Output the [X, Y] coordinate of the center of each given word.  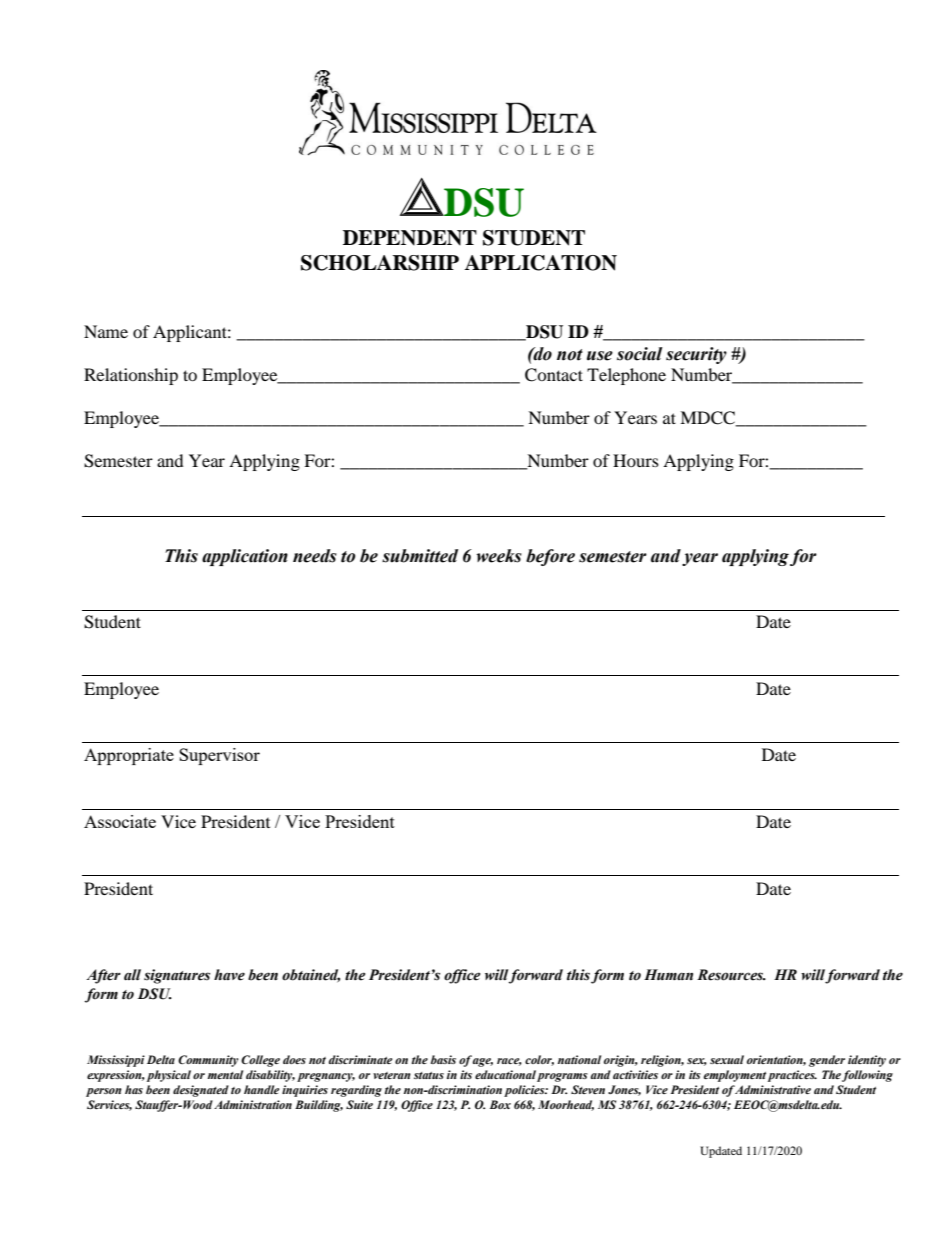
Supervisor [219, 756]
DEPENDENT [410, 238]
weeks [499, 556]
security [696, 355]
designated [201, 1091]
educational [505, 1074]
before [550, 557]
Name [106, 331]
